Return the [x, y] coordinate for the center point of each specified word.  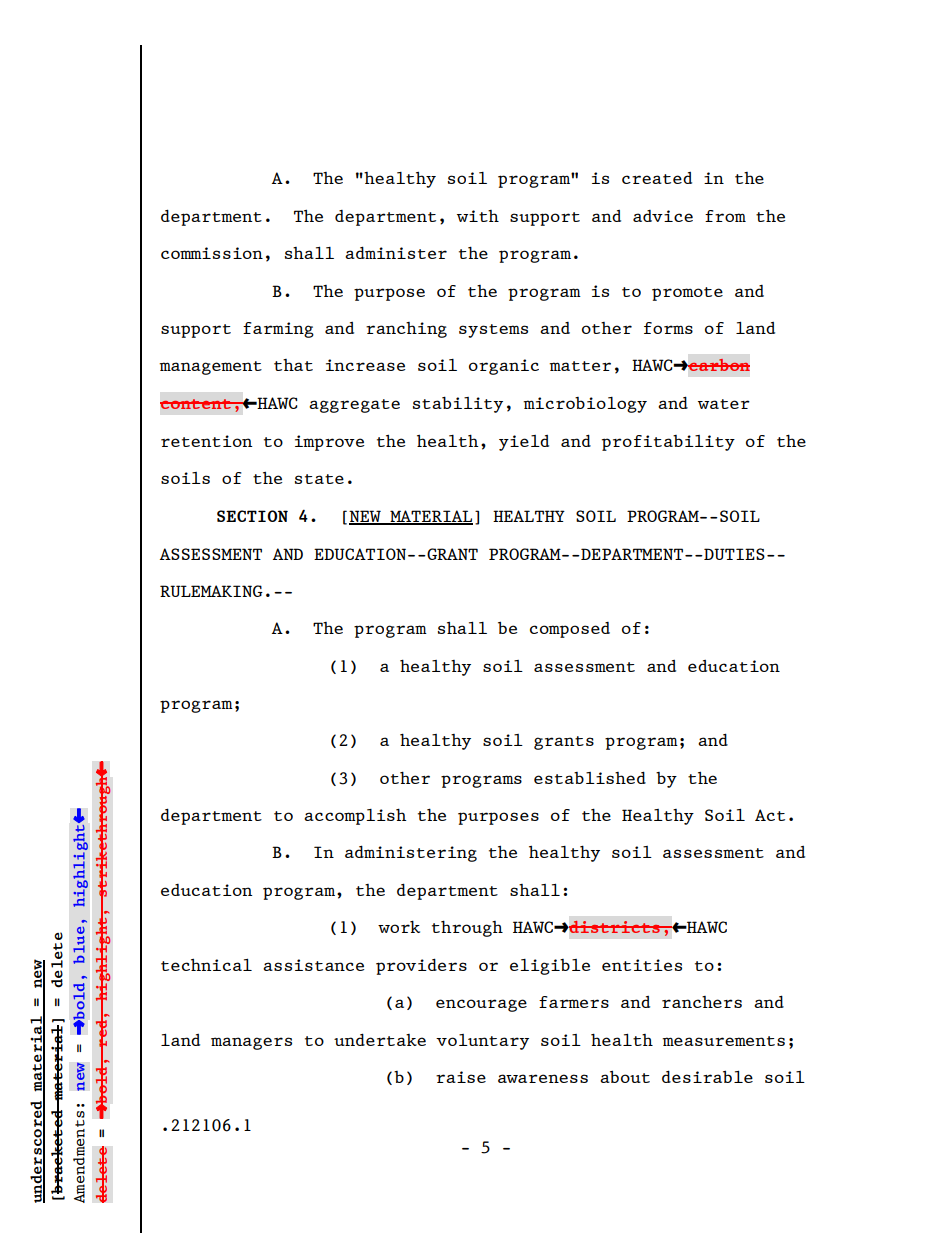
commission [212, 253]
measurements [723, 1041]
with [478, 216]
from [725, 216]
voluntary [482, 1042]
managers [251, 1043]
